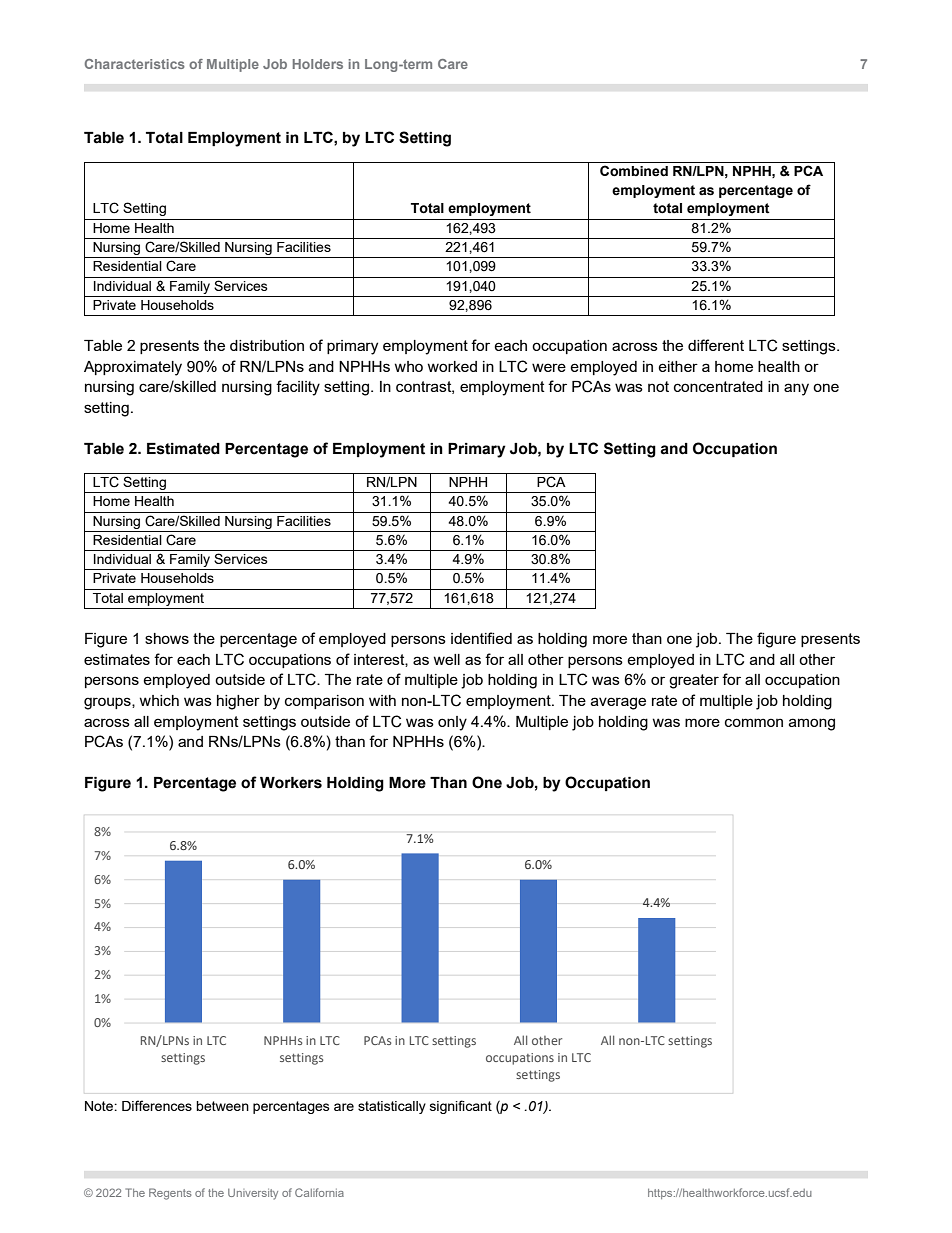 This document has width=952, height=1233. I want to click on different, so click(716, 345).
